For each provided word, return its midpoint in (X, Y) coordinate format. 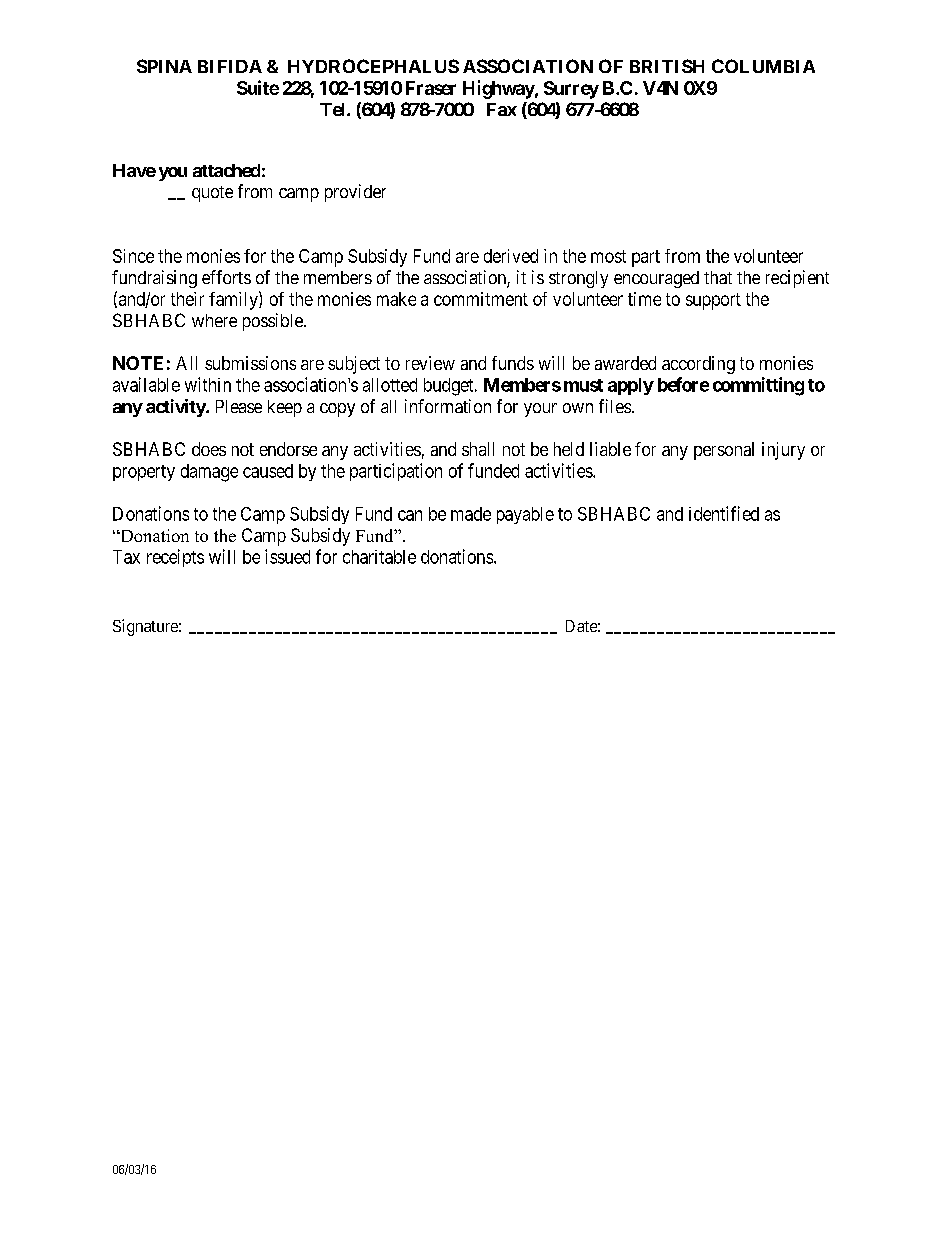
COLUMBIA (763, 66)
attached (226, 170)
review (430, 363)
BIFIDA (230, 66)
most (608, 256)
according (698, 365)
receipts (175, 558)
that (718, 277)
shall (478, 449)
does (209, 449)
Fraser (431, 88)
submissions (250, 363)
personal (724, 451)
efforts (226, 277)
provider (355, 193)
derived (511, 256)
